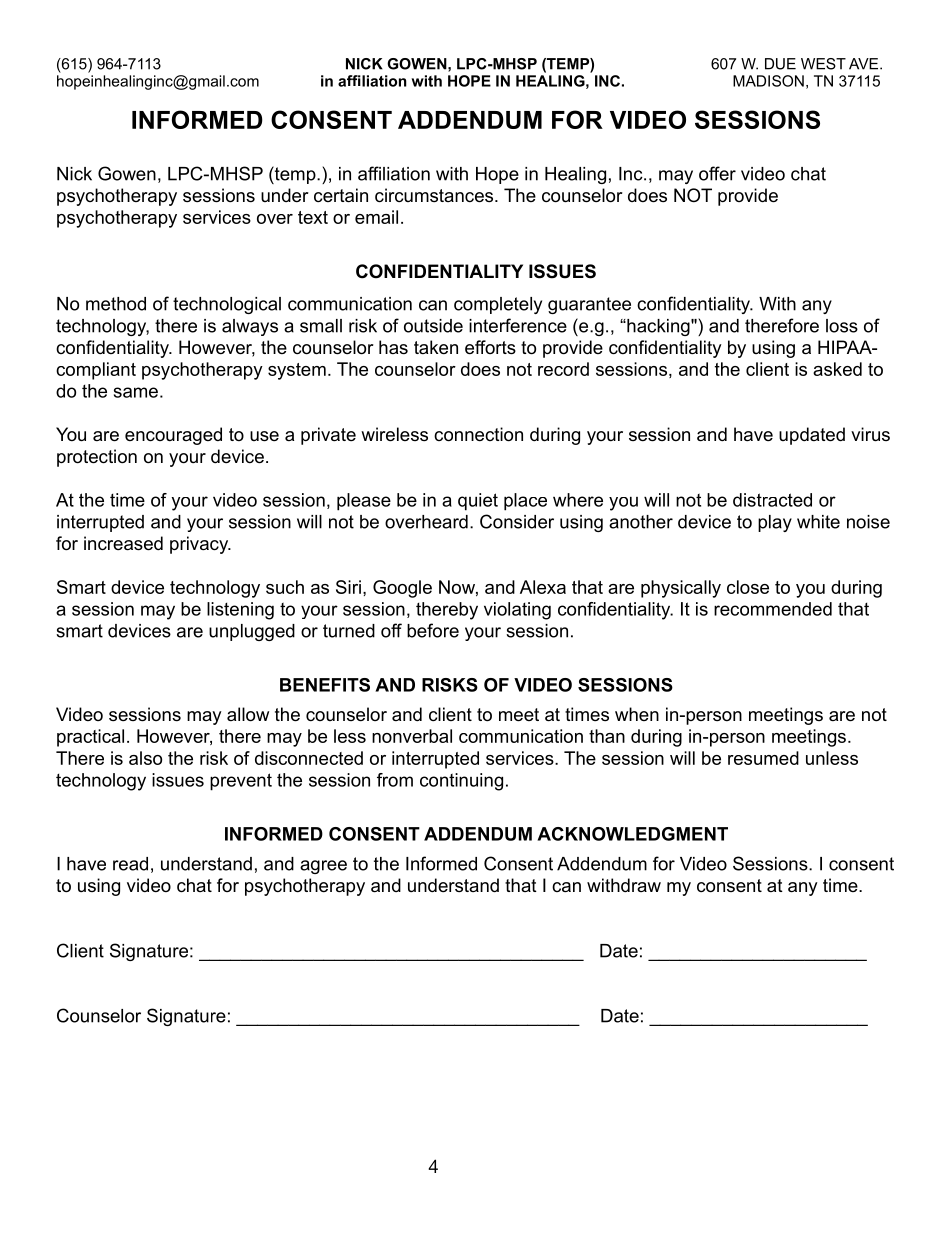 The width and height of the screenshot is (952, 1233). I want to click on connection, so click(478, 434).
